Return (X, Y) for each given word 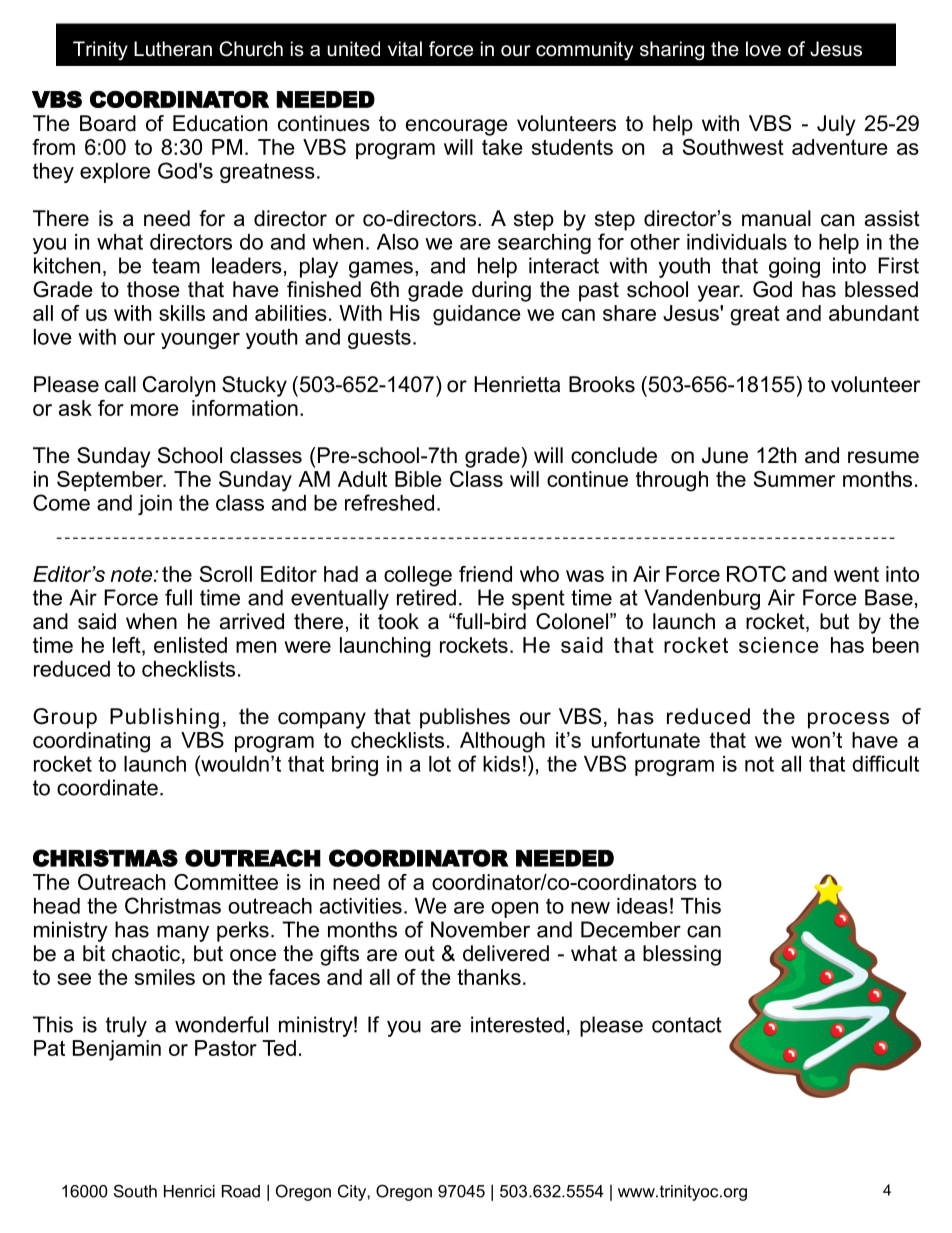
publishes (465, 718)
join (155, 505)
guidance (477, 315)
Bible (418, 479)
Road (241, 1191)
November (480, 929)
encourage (456, 127)
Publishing (164, 718)
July (836, 125)
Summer (794, 479)
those (153, 289)
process (848, 720)
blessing (682, 955)
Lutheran (173, 49)
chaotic (147, 954)
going (794, 267)
